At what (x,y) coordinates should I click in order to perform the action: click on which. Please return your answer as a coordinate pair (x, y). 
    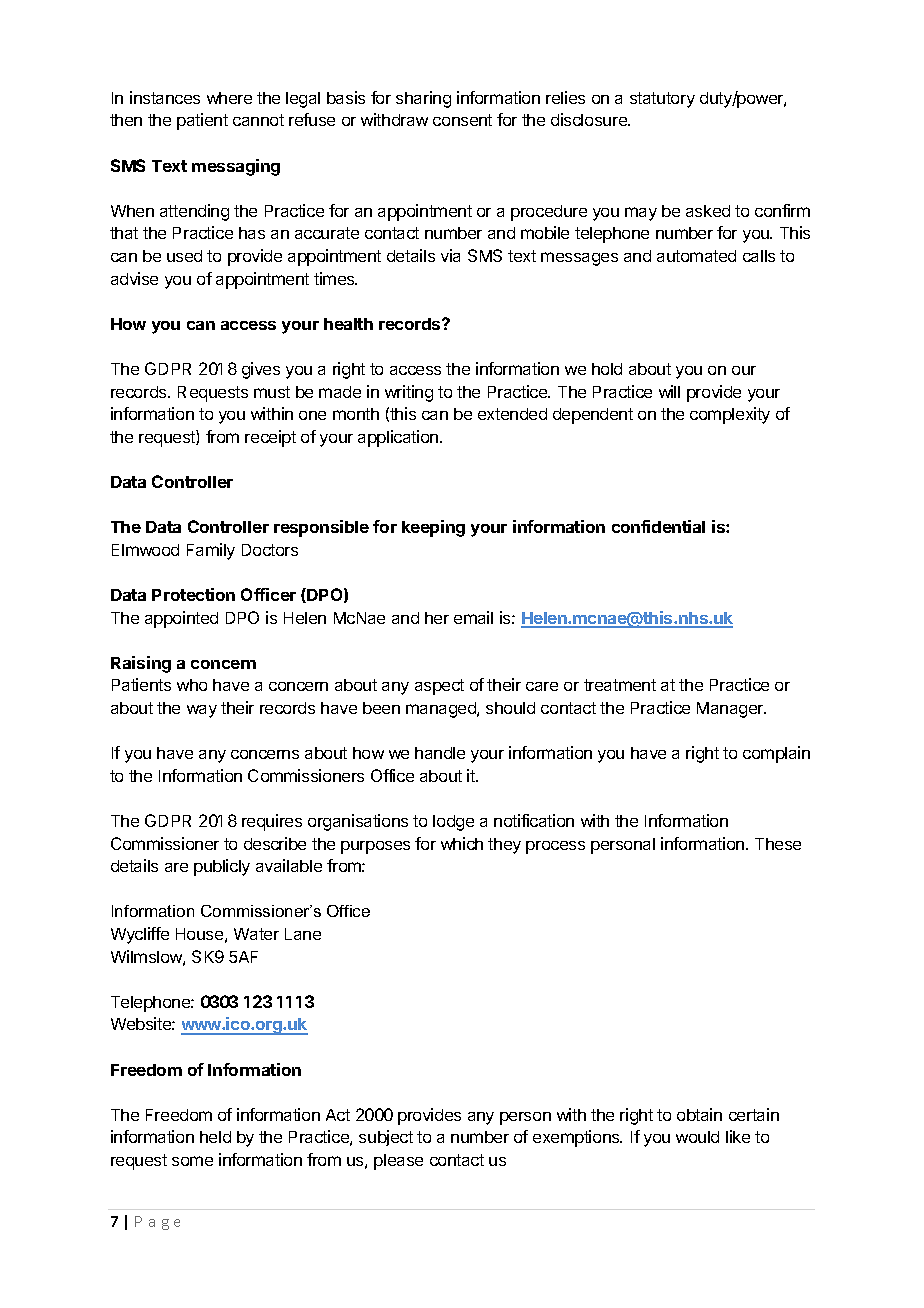
    Looking at the image, I should click on (462, 843).
